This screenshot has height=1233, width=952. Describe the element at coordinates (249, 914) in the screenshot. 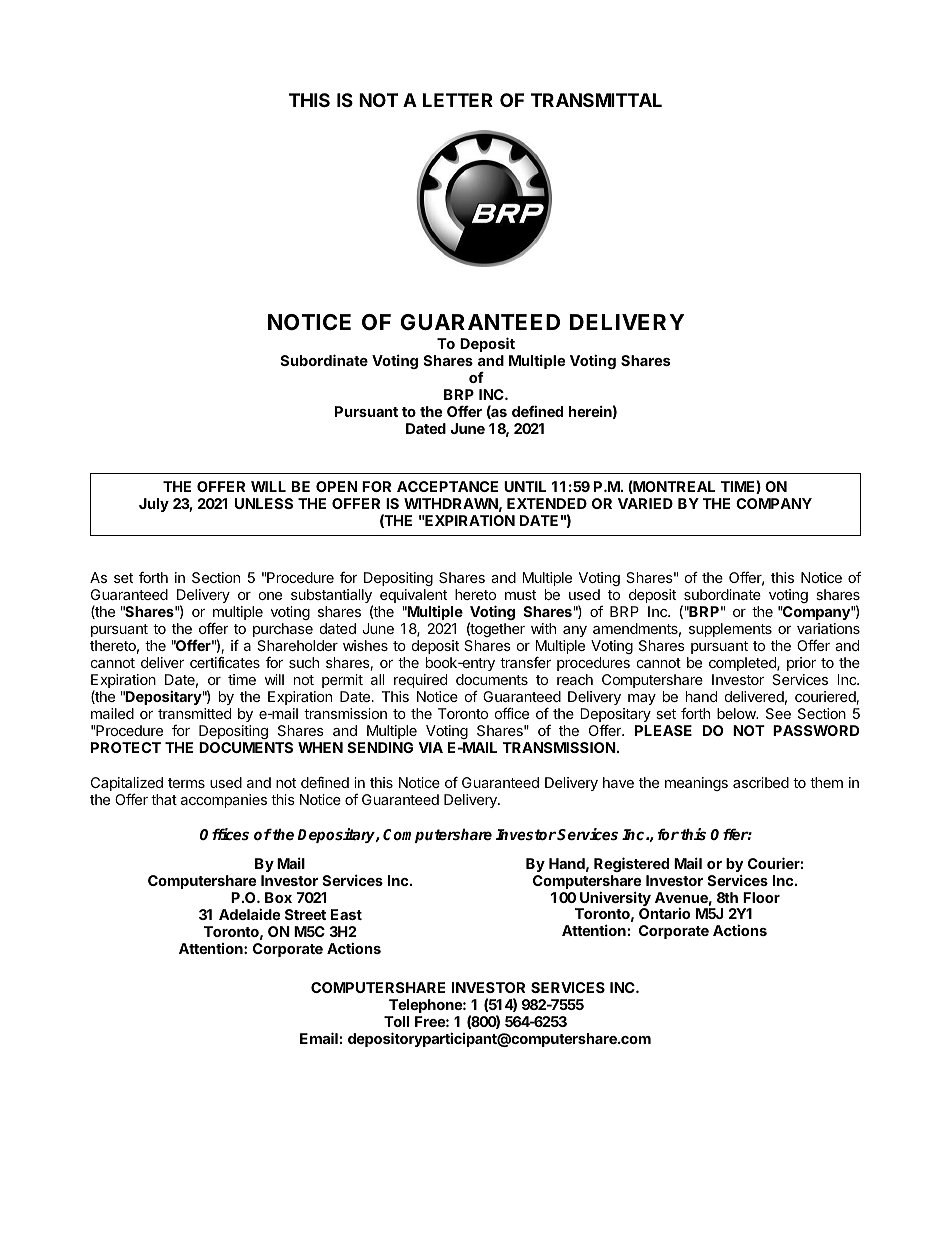

I see `Adelaide` at that location.
